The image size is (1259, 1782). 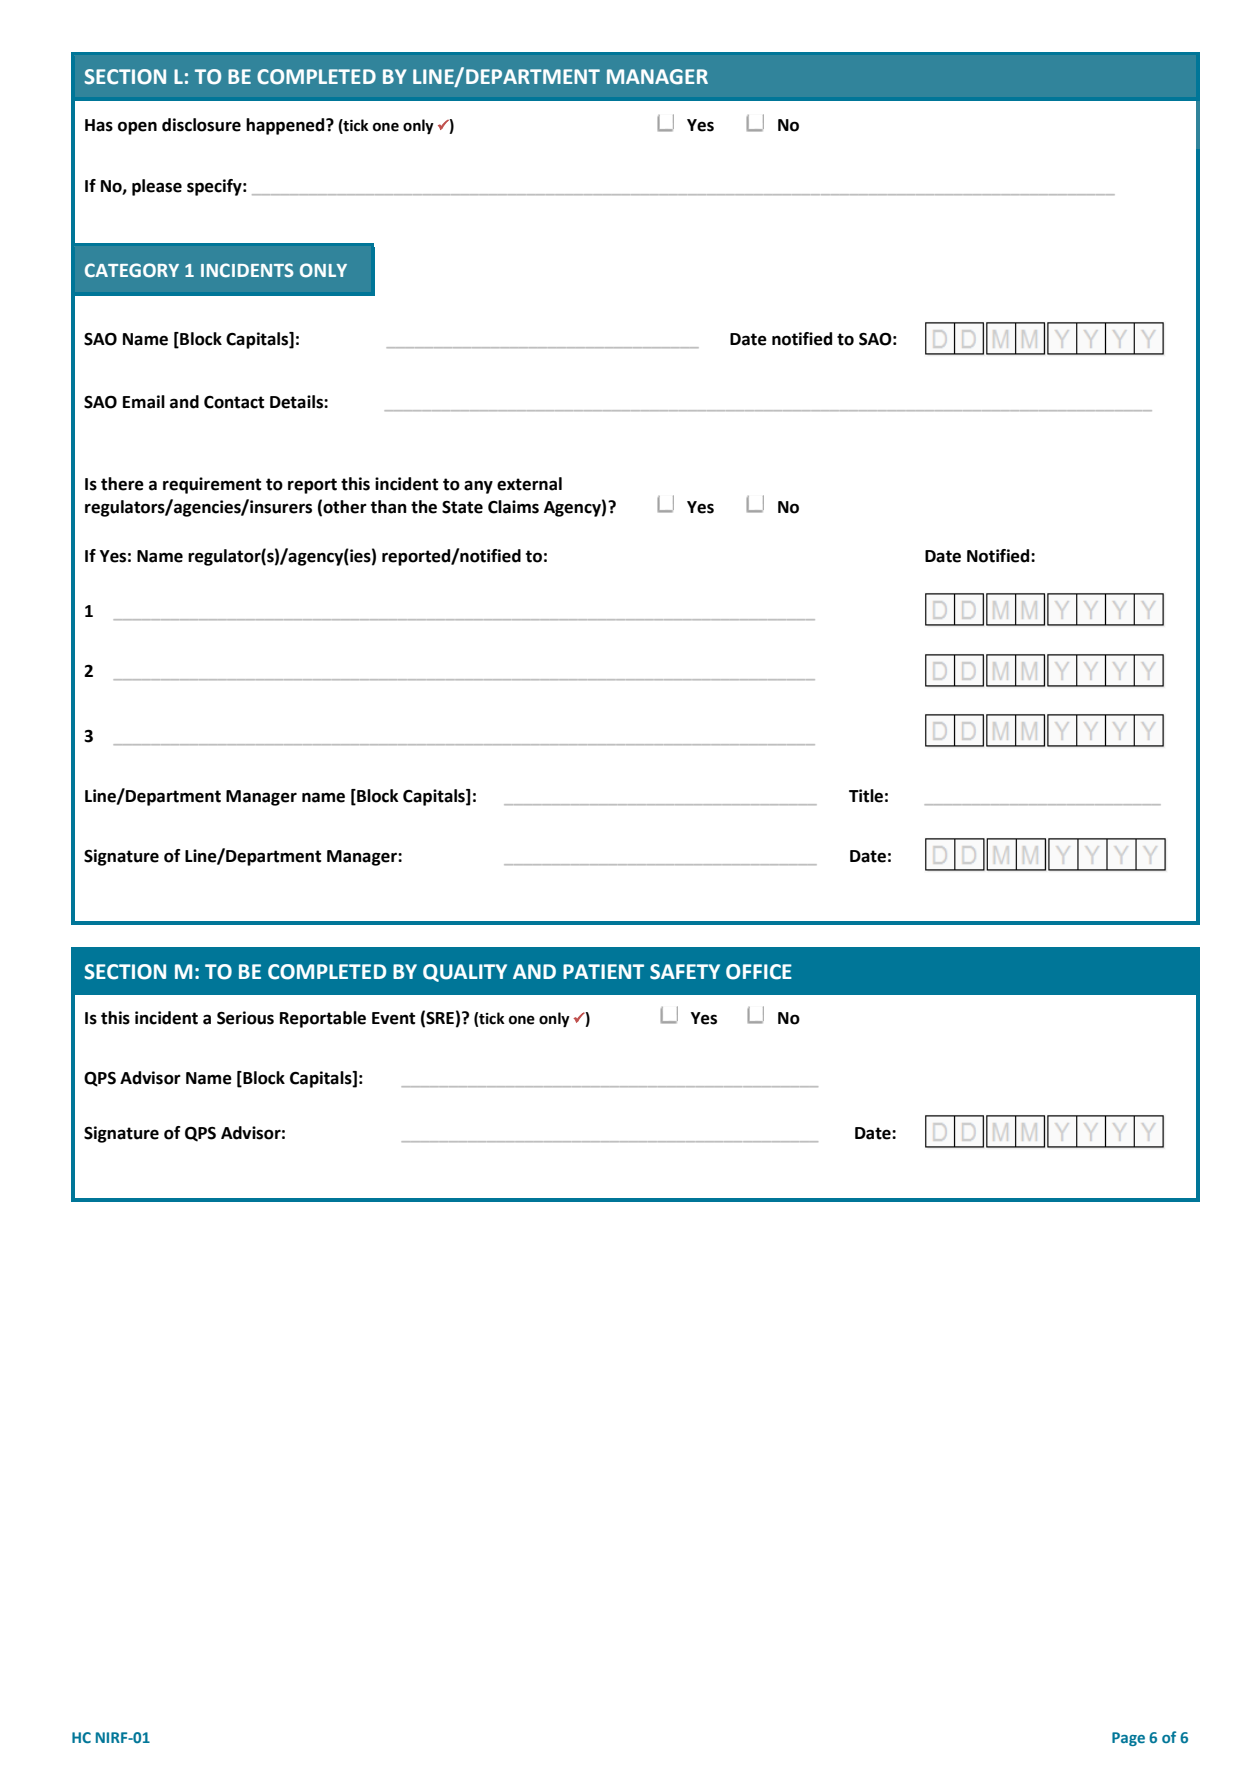 What do you see at coordinates (759, 972) in the screenshot?
I see `OFFICE` at bounding box center [759, 972].
